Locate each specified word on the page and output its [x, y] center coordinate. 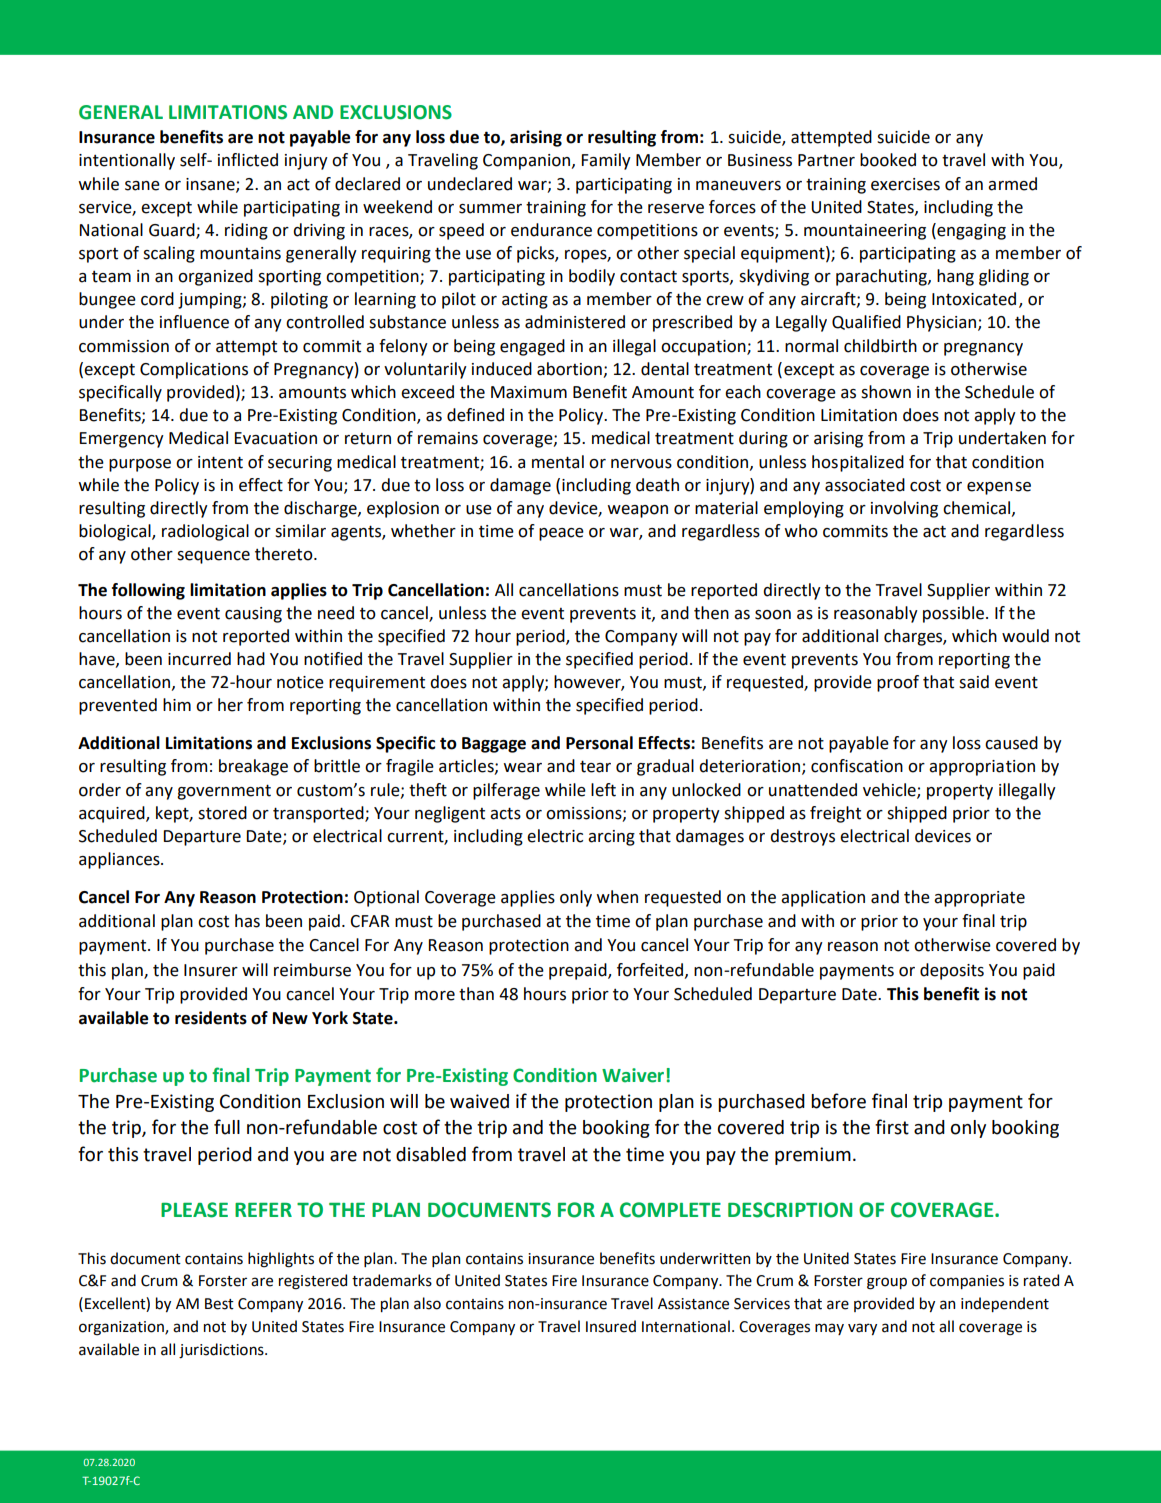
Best [219, 1304]
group [887, 1283]
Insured [611, 1326]
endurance [551, 230]
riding [246, 231]
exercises [905, 184]
